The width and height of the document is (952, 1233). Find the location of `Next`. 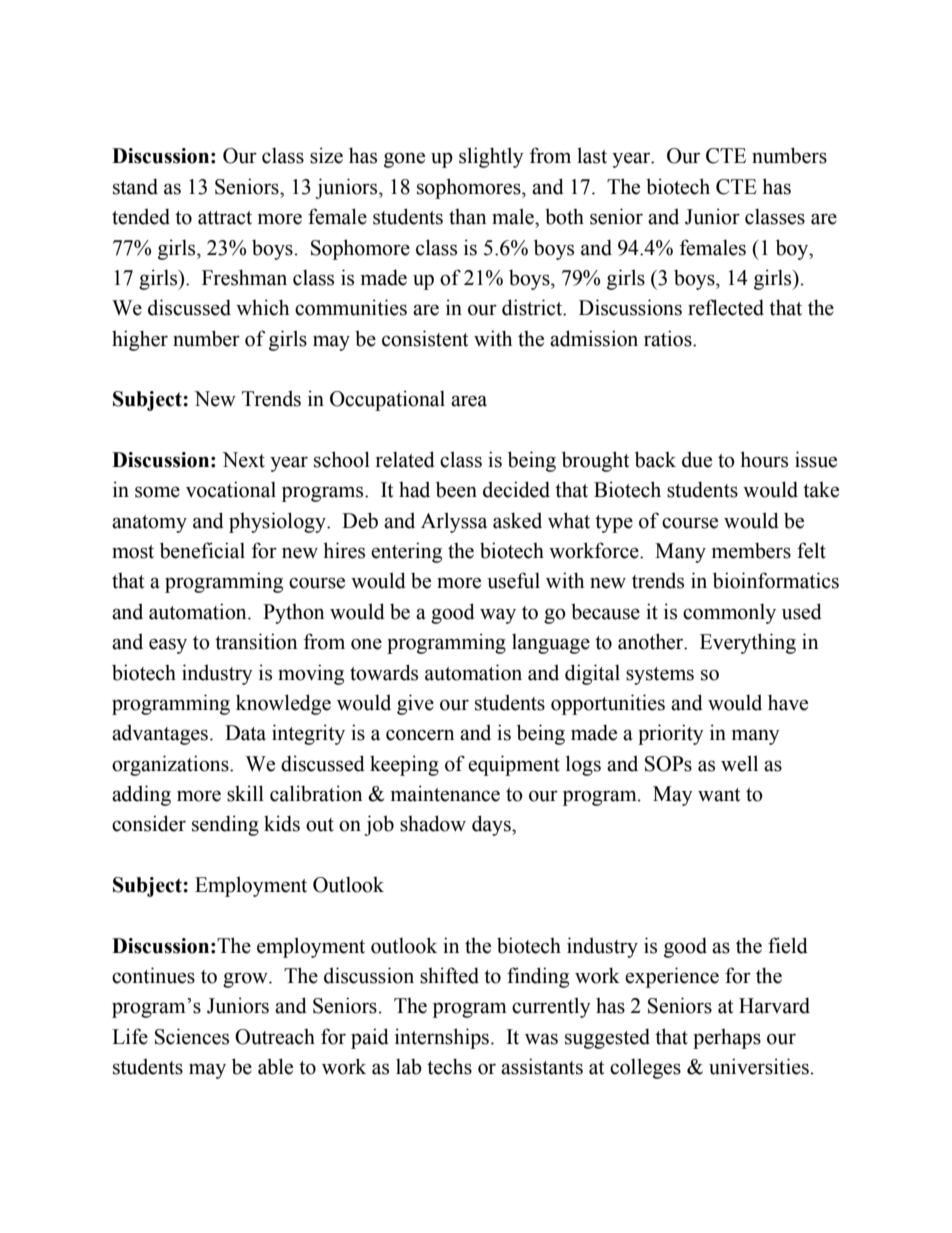

Next is located at coordinates (243, 460).
